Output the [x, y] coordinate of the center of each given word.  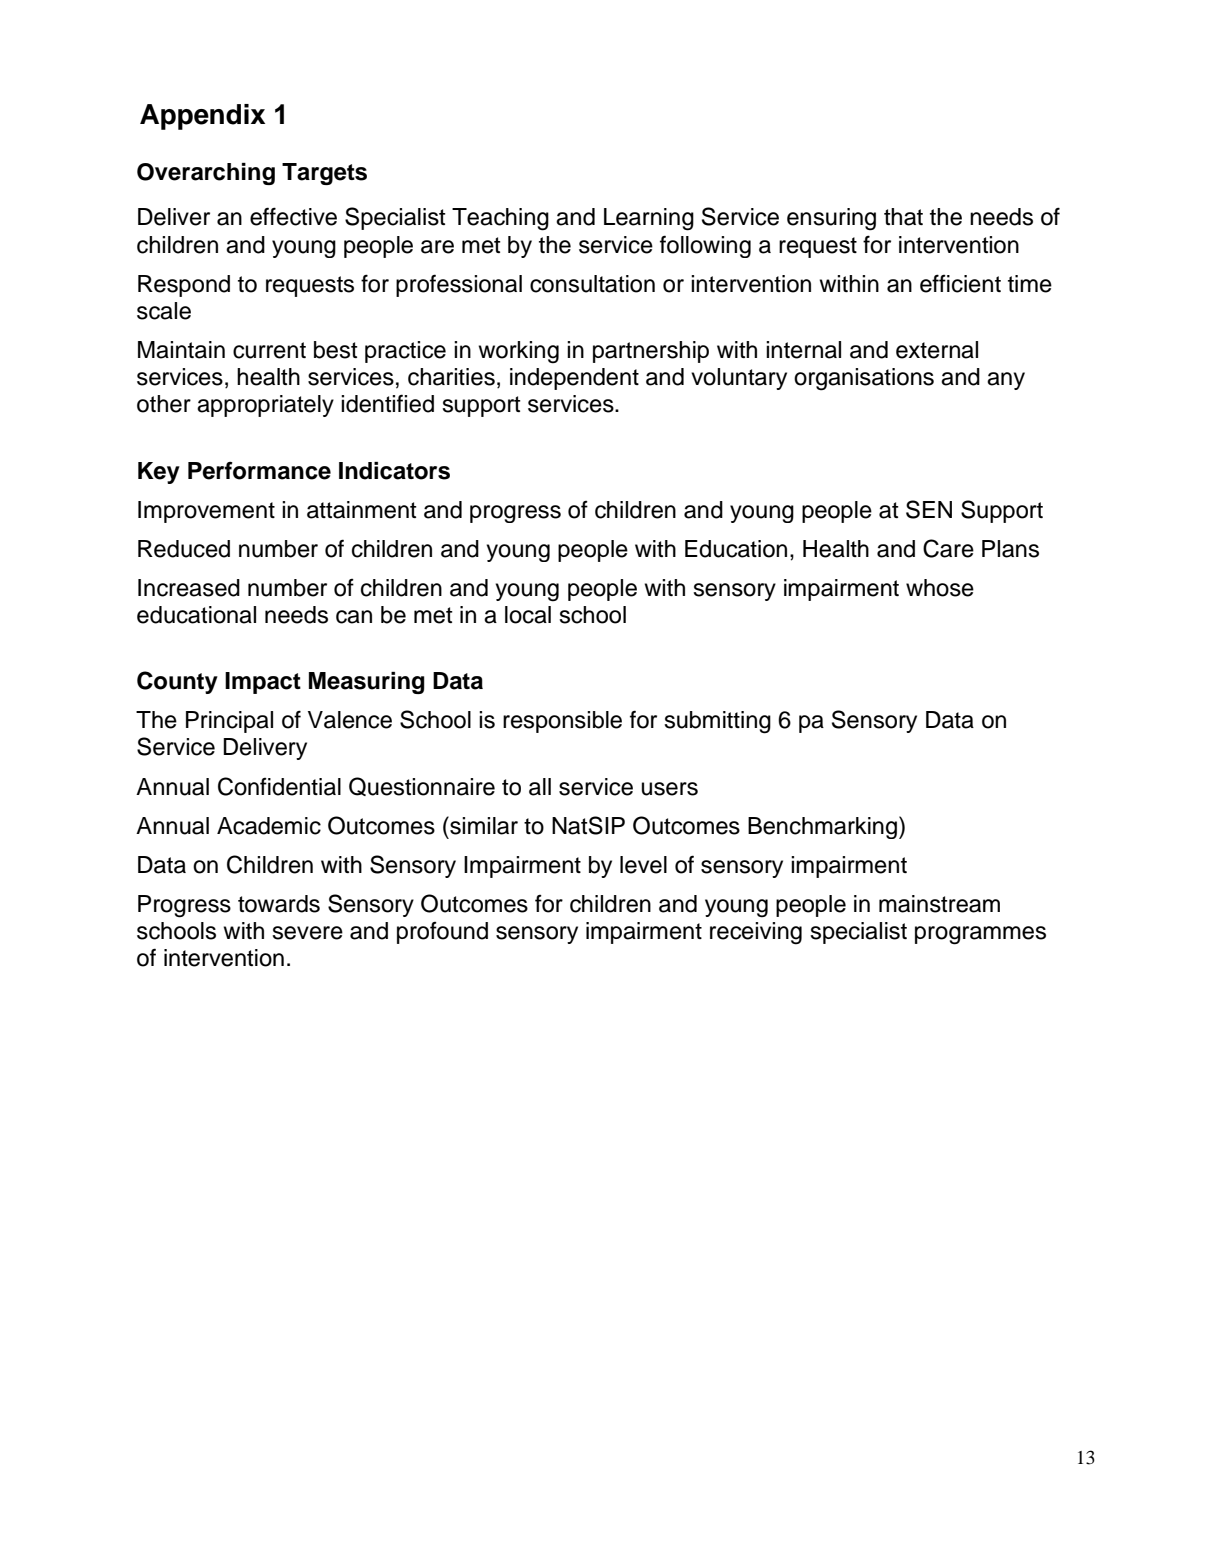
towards [279, 904]
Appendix [202, 117]
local [528, 615]
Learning [649, 219]
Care [948, 548]
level [643, 865]
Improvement [206, 512]
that [903, 217]
